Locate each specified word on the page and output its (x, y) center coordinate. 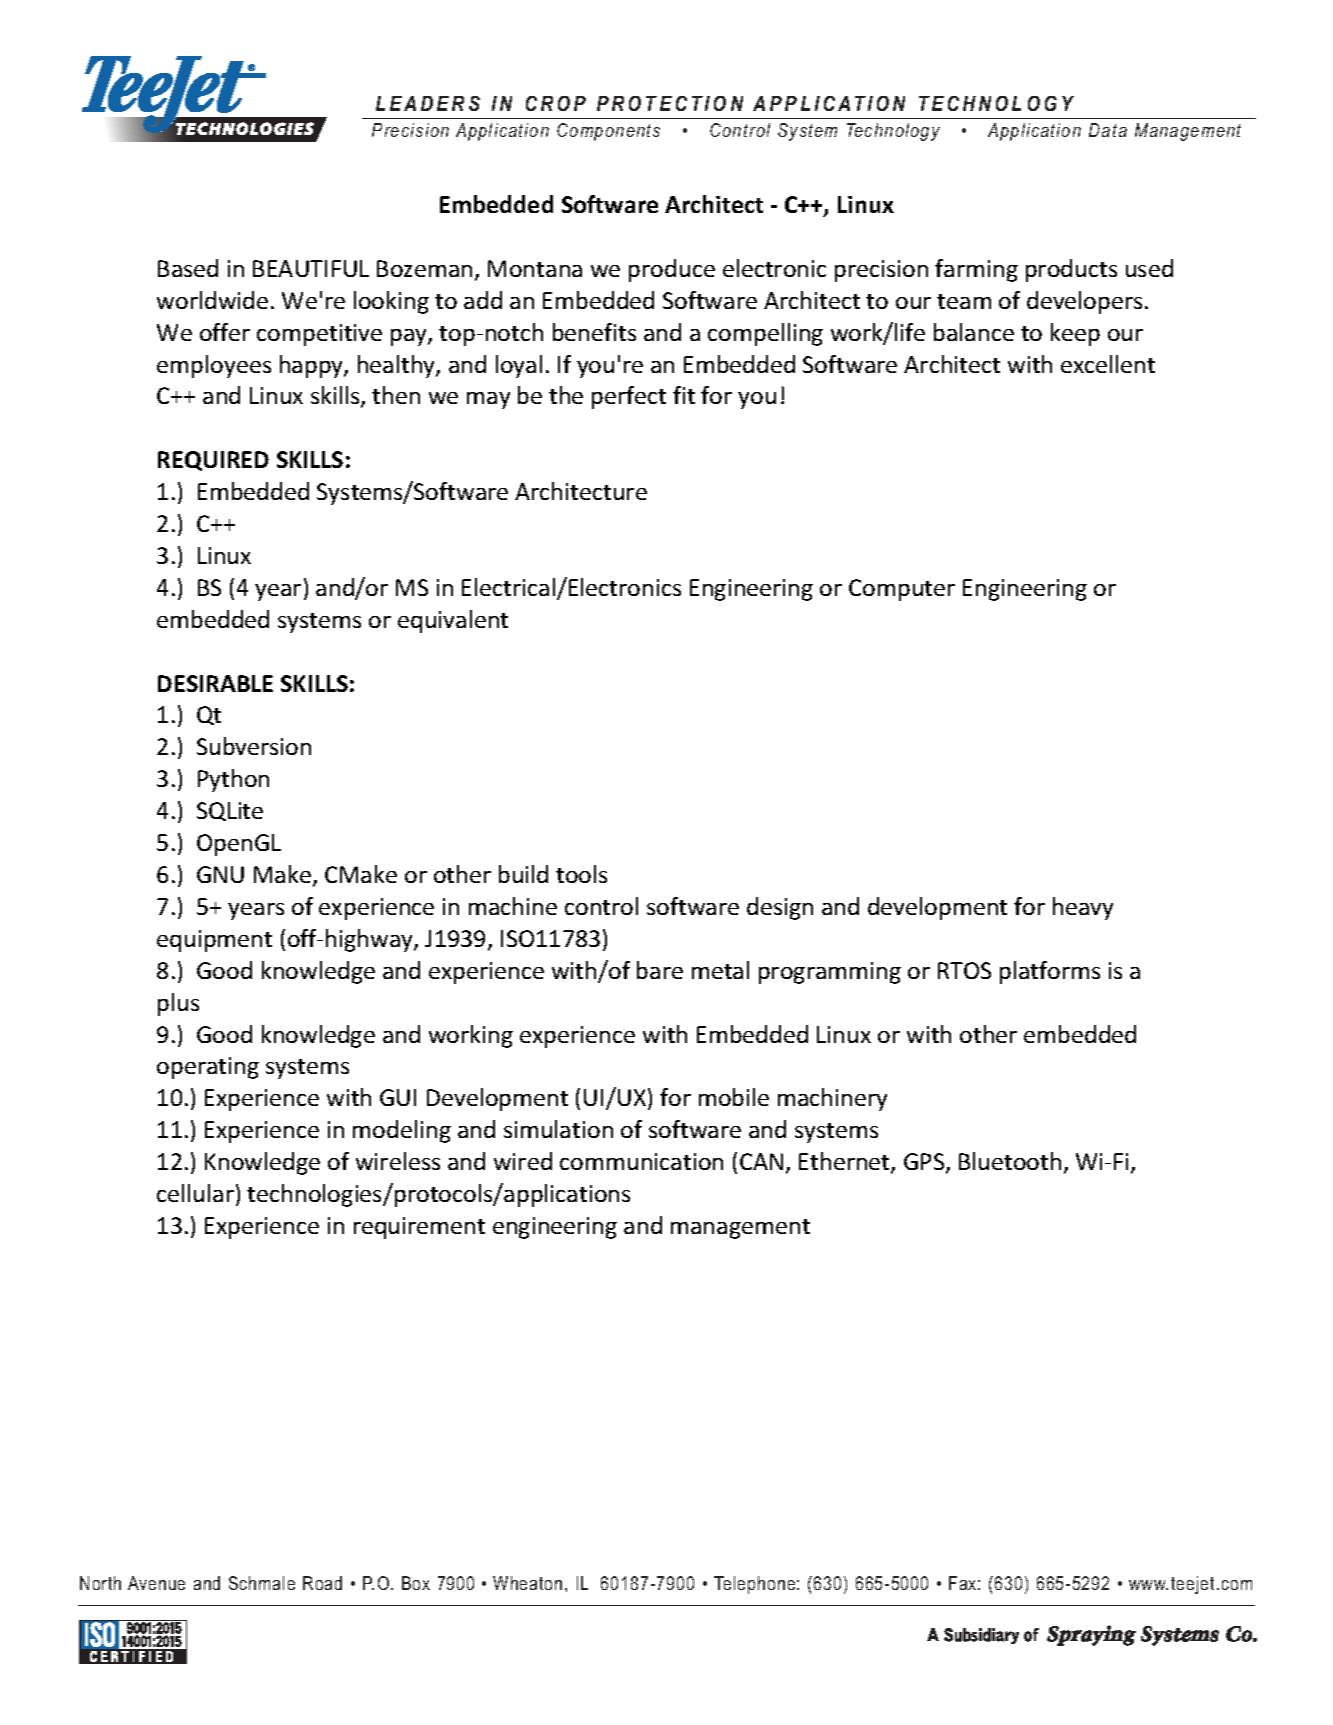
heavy (1083, 908)
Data (1108, 130)
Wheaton (527, 1583)
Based (188, 268)
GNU (220, 874)
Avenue (156, 1583)
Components (608, 132)
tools (581, 874)
